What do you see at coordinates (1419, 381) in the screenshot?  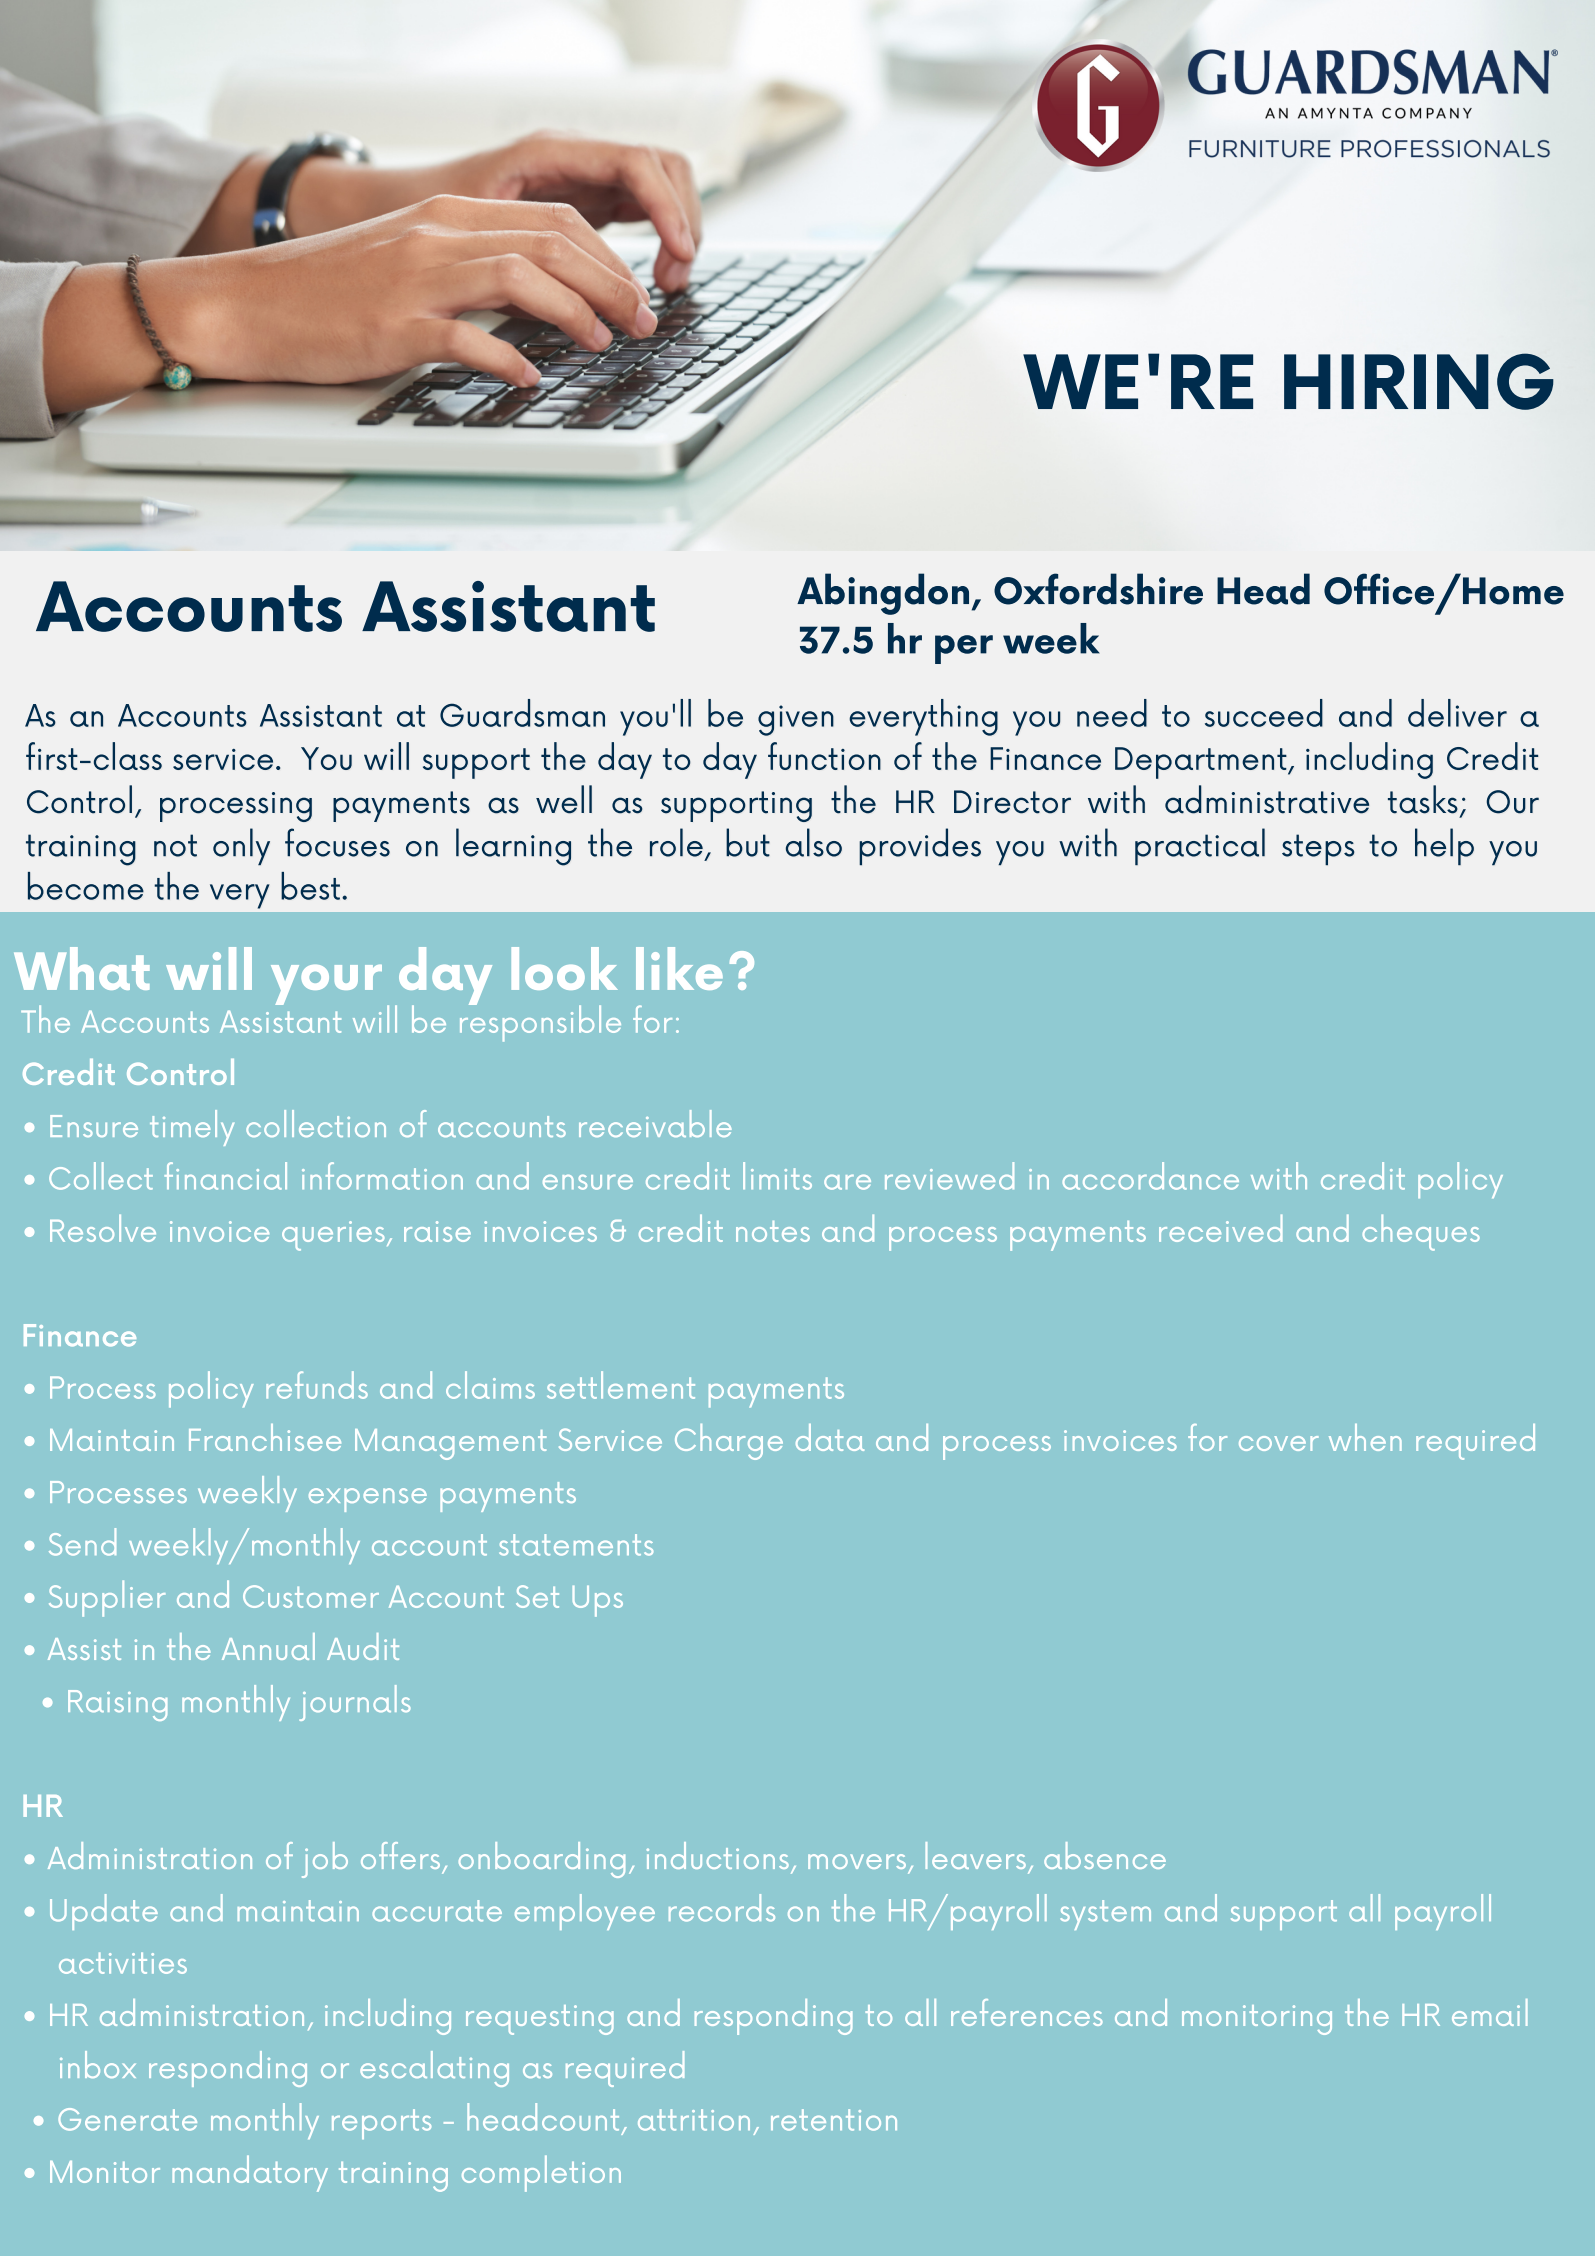 I see `HIRING` at bounding box center [1419, 381].
